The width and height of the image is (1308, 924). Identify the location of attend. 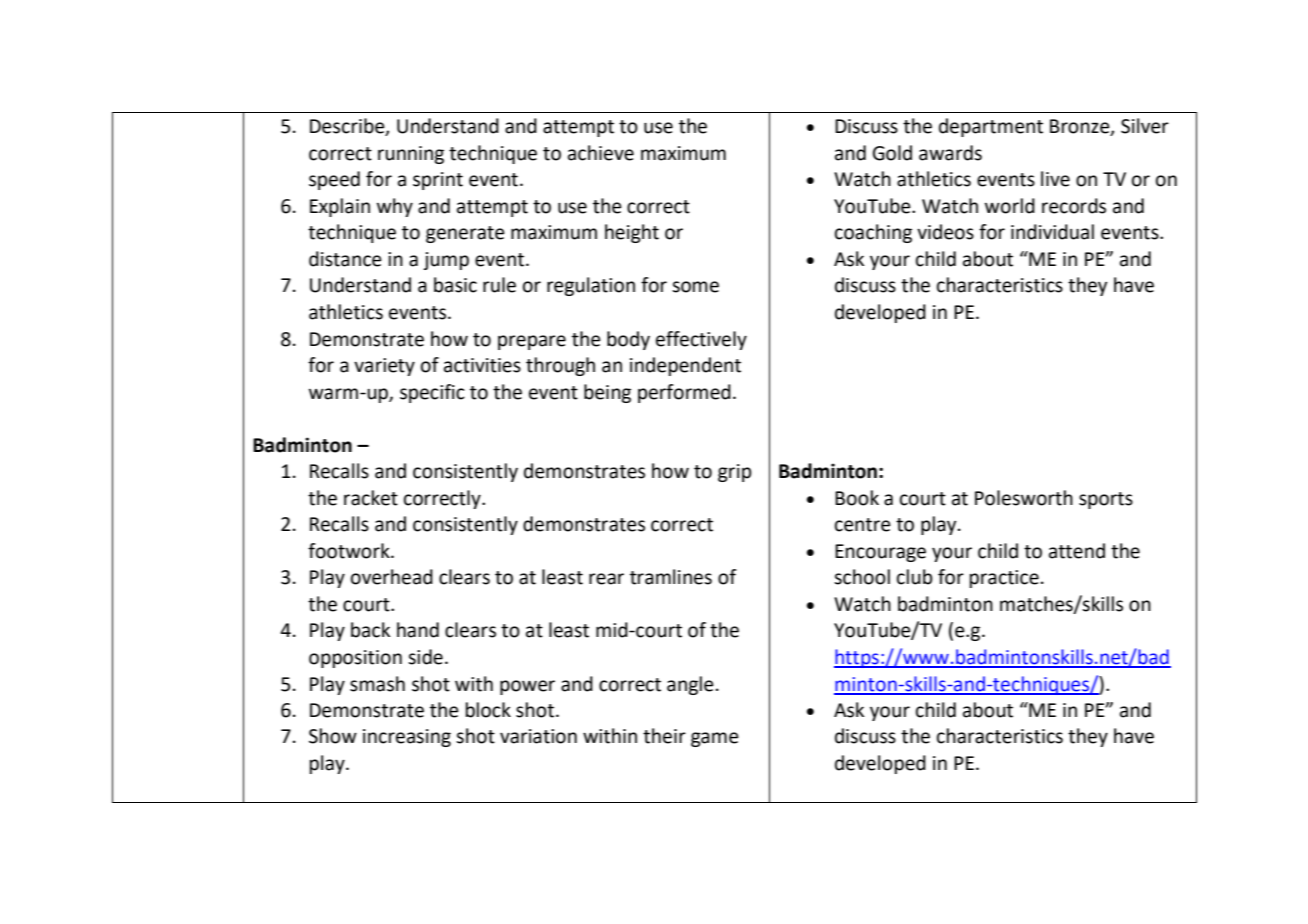
(1077, 551).
